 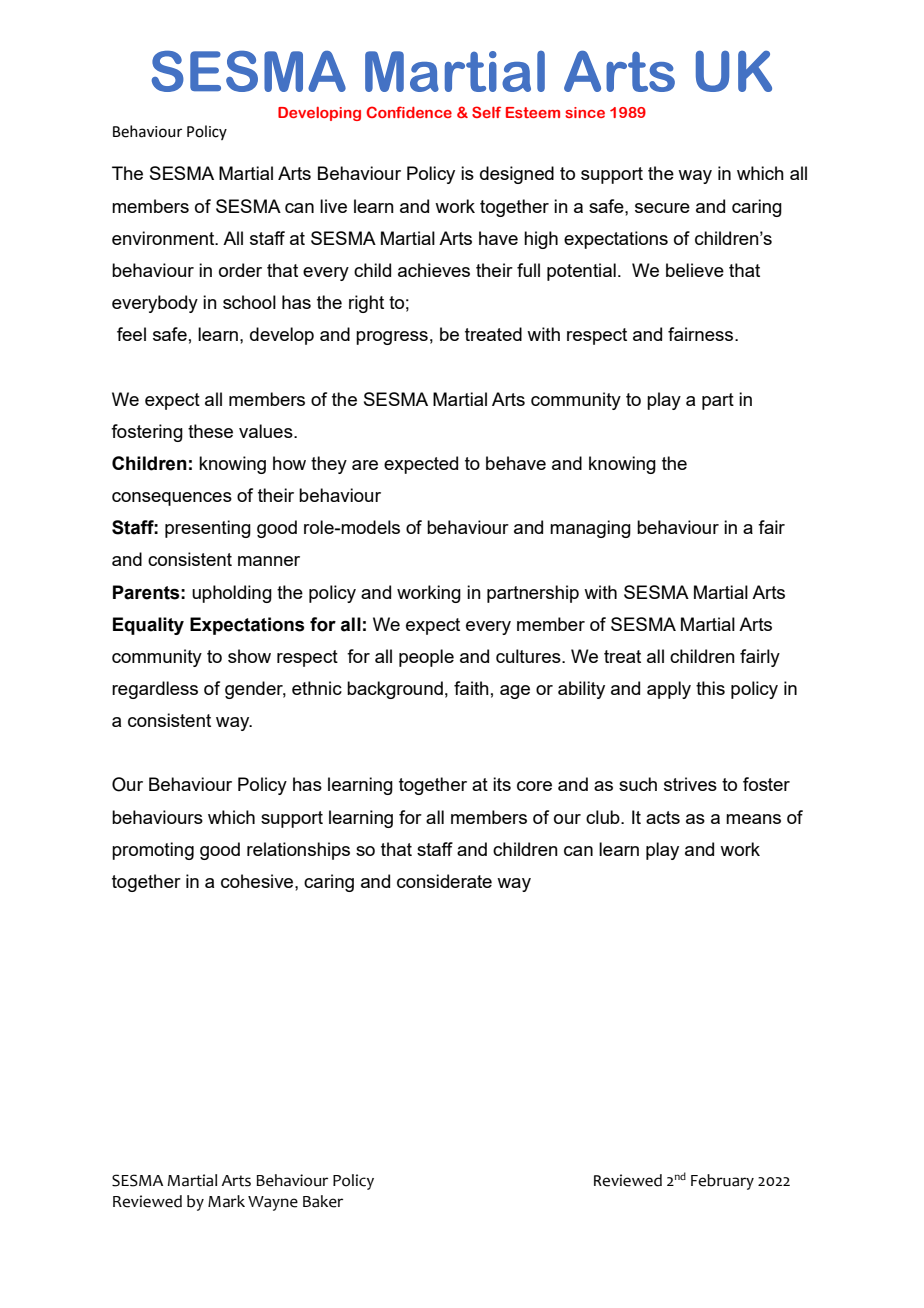 I want to click on show, so click(x=249, y=656).
